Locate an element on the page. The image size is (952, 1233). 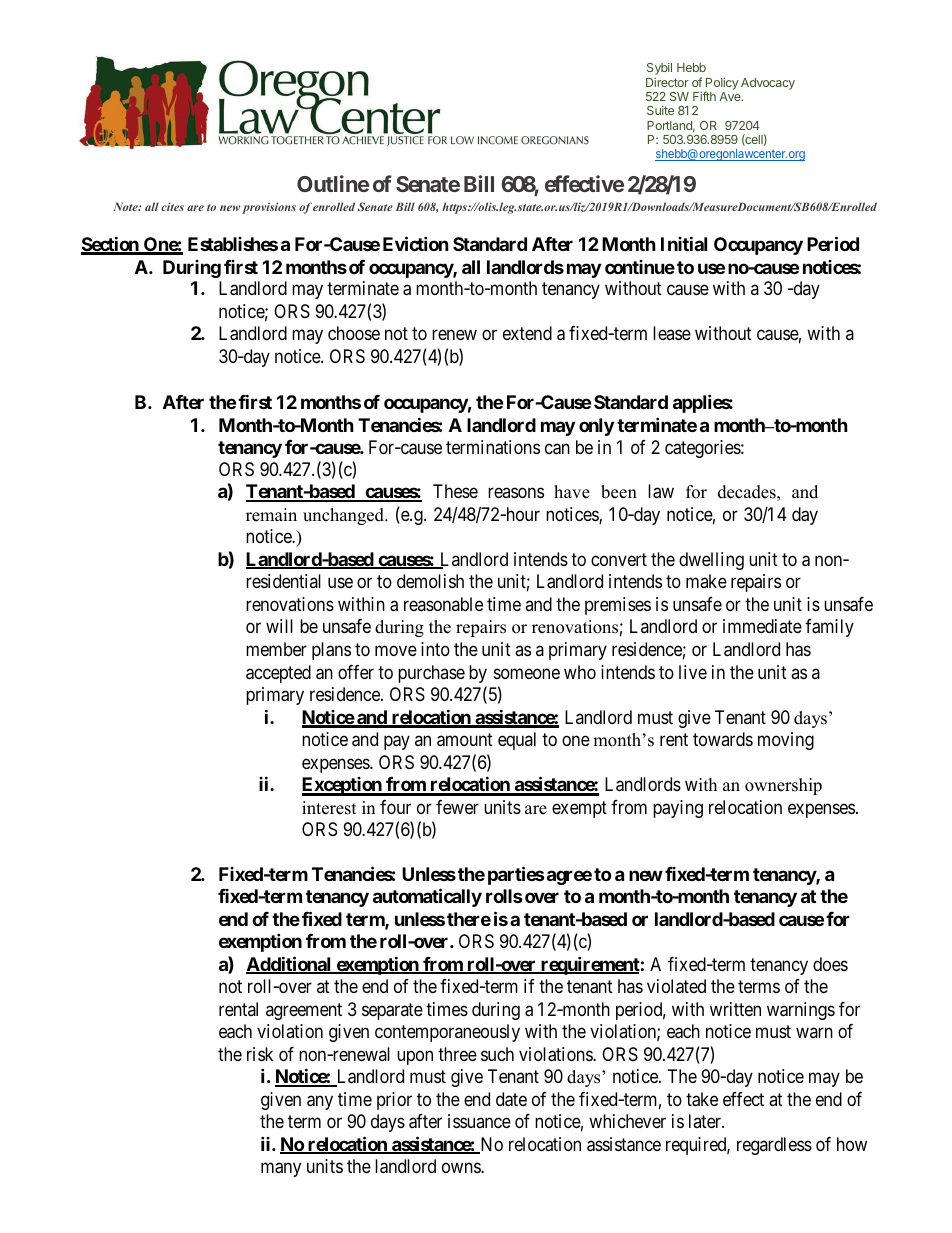
many is located at coordinates (281, 1170).
